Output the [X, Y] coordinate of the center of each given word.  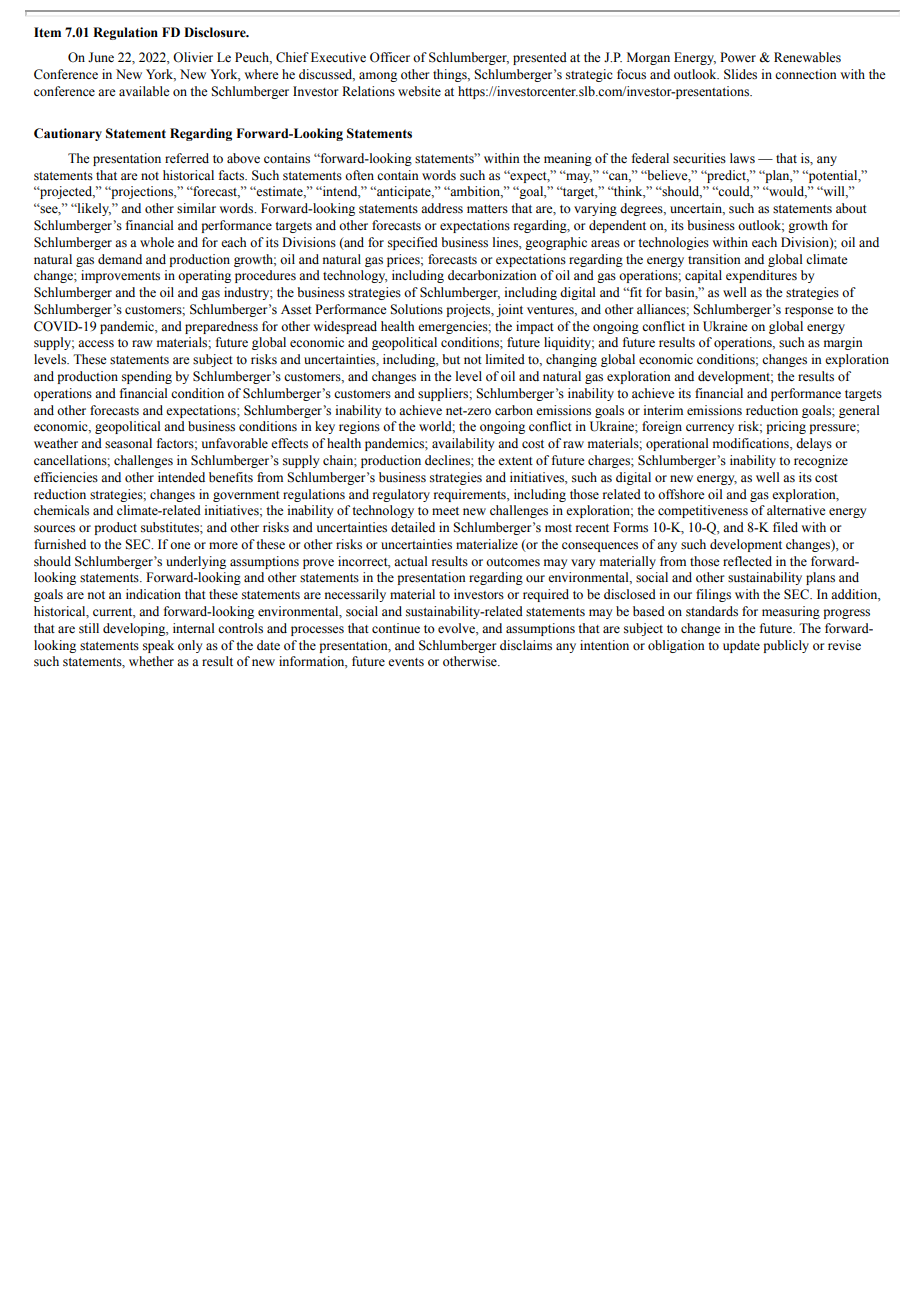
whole [157, 242]
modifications [752, 443]
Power [738, 57]
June [101, 57]
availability [463, 444]
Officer [390, 57]
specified [413, 243]
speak [158, 646]
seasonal [128, 443]
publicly [786, 646]
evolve [457, 628]
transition [714, 259]
